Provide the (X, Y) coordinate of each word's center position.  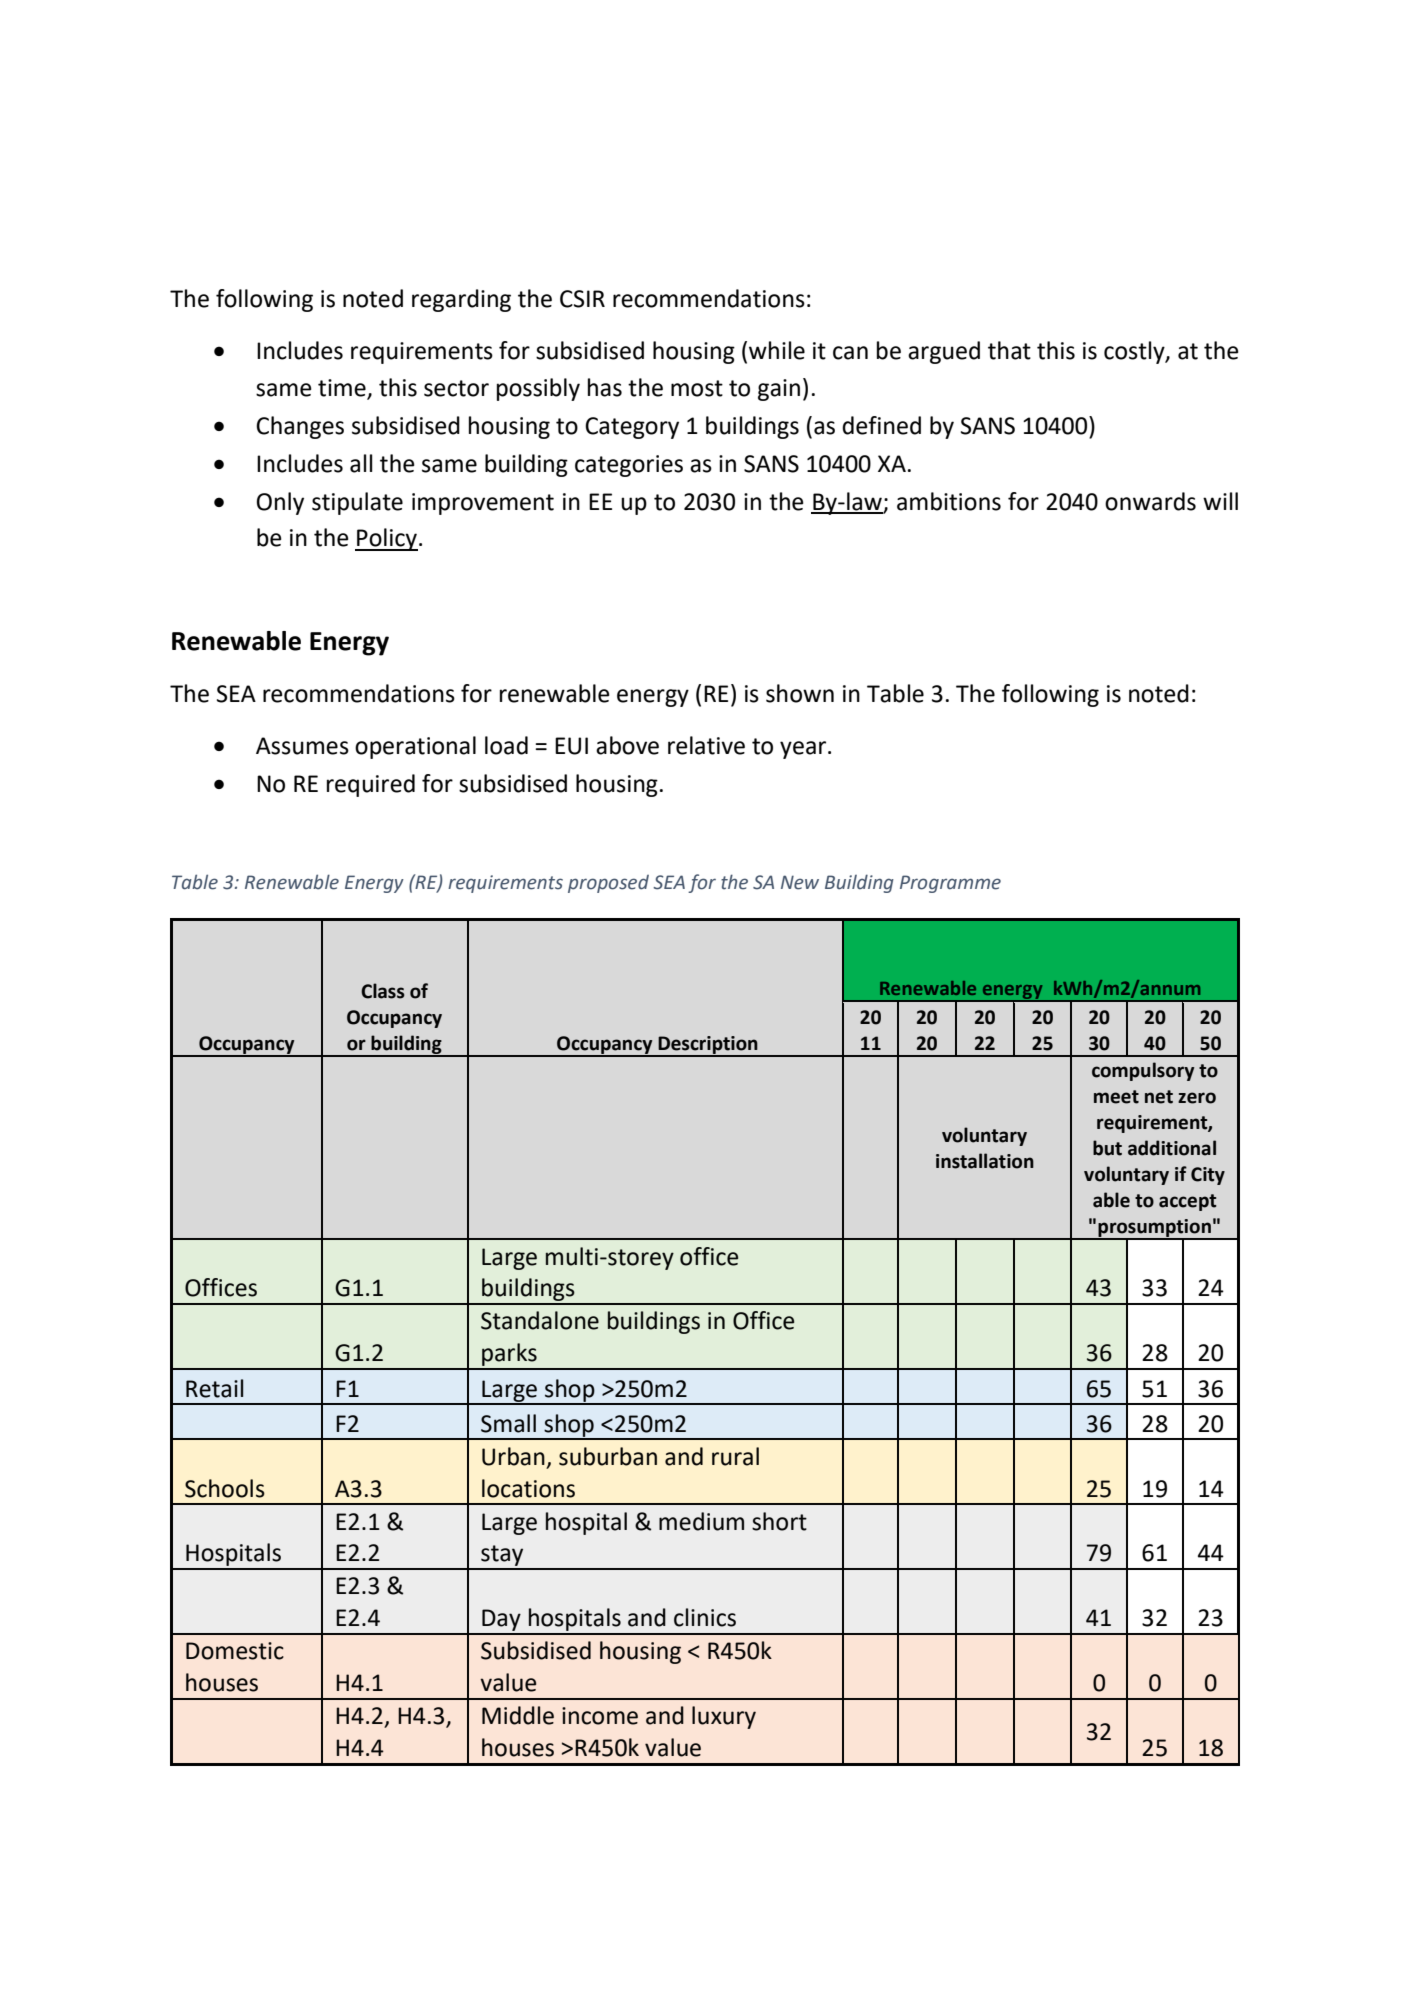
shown (800, 693)
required (371, 785)
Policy (386, 539)
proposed (608, 884)
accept (1188, 1202)
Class (383, 991)
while (777, 350)
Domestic (235, 1651)
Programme (950, 884)
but (1107, 1148)
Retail (214, 1388)
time (342, 388)
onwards (1150, 501)
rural (735, 1456)
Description (708, 1046)
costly (1135, 352)
